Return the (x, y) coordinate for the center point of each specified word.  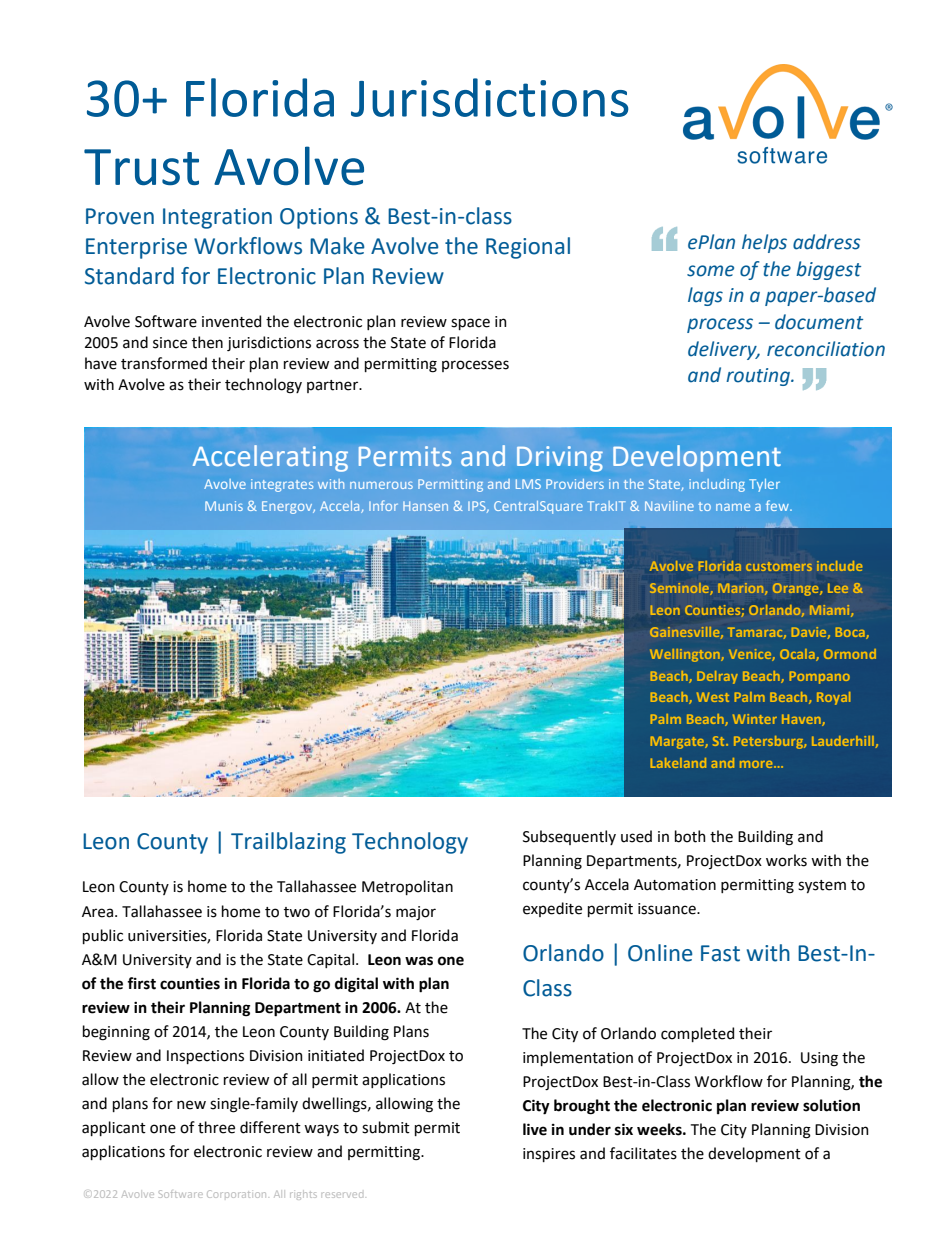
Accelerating (270, 458)
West (713, 697)
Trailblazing (288, 843)
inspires (549, 1155)
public (103, 936)
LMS (528, 484)
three (216, 1127)
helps (764, 243)
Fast (720, 953)
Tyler (764, 485)
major (416, 913)
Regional (528, 248)
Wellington (686, 655)
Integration (217, 218)
